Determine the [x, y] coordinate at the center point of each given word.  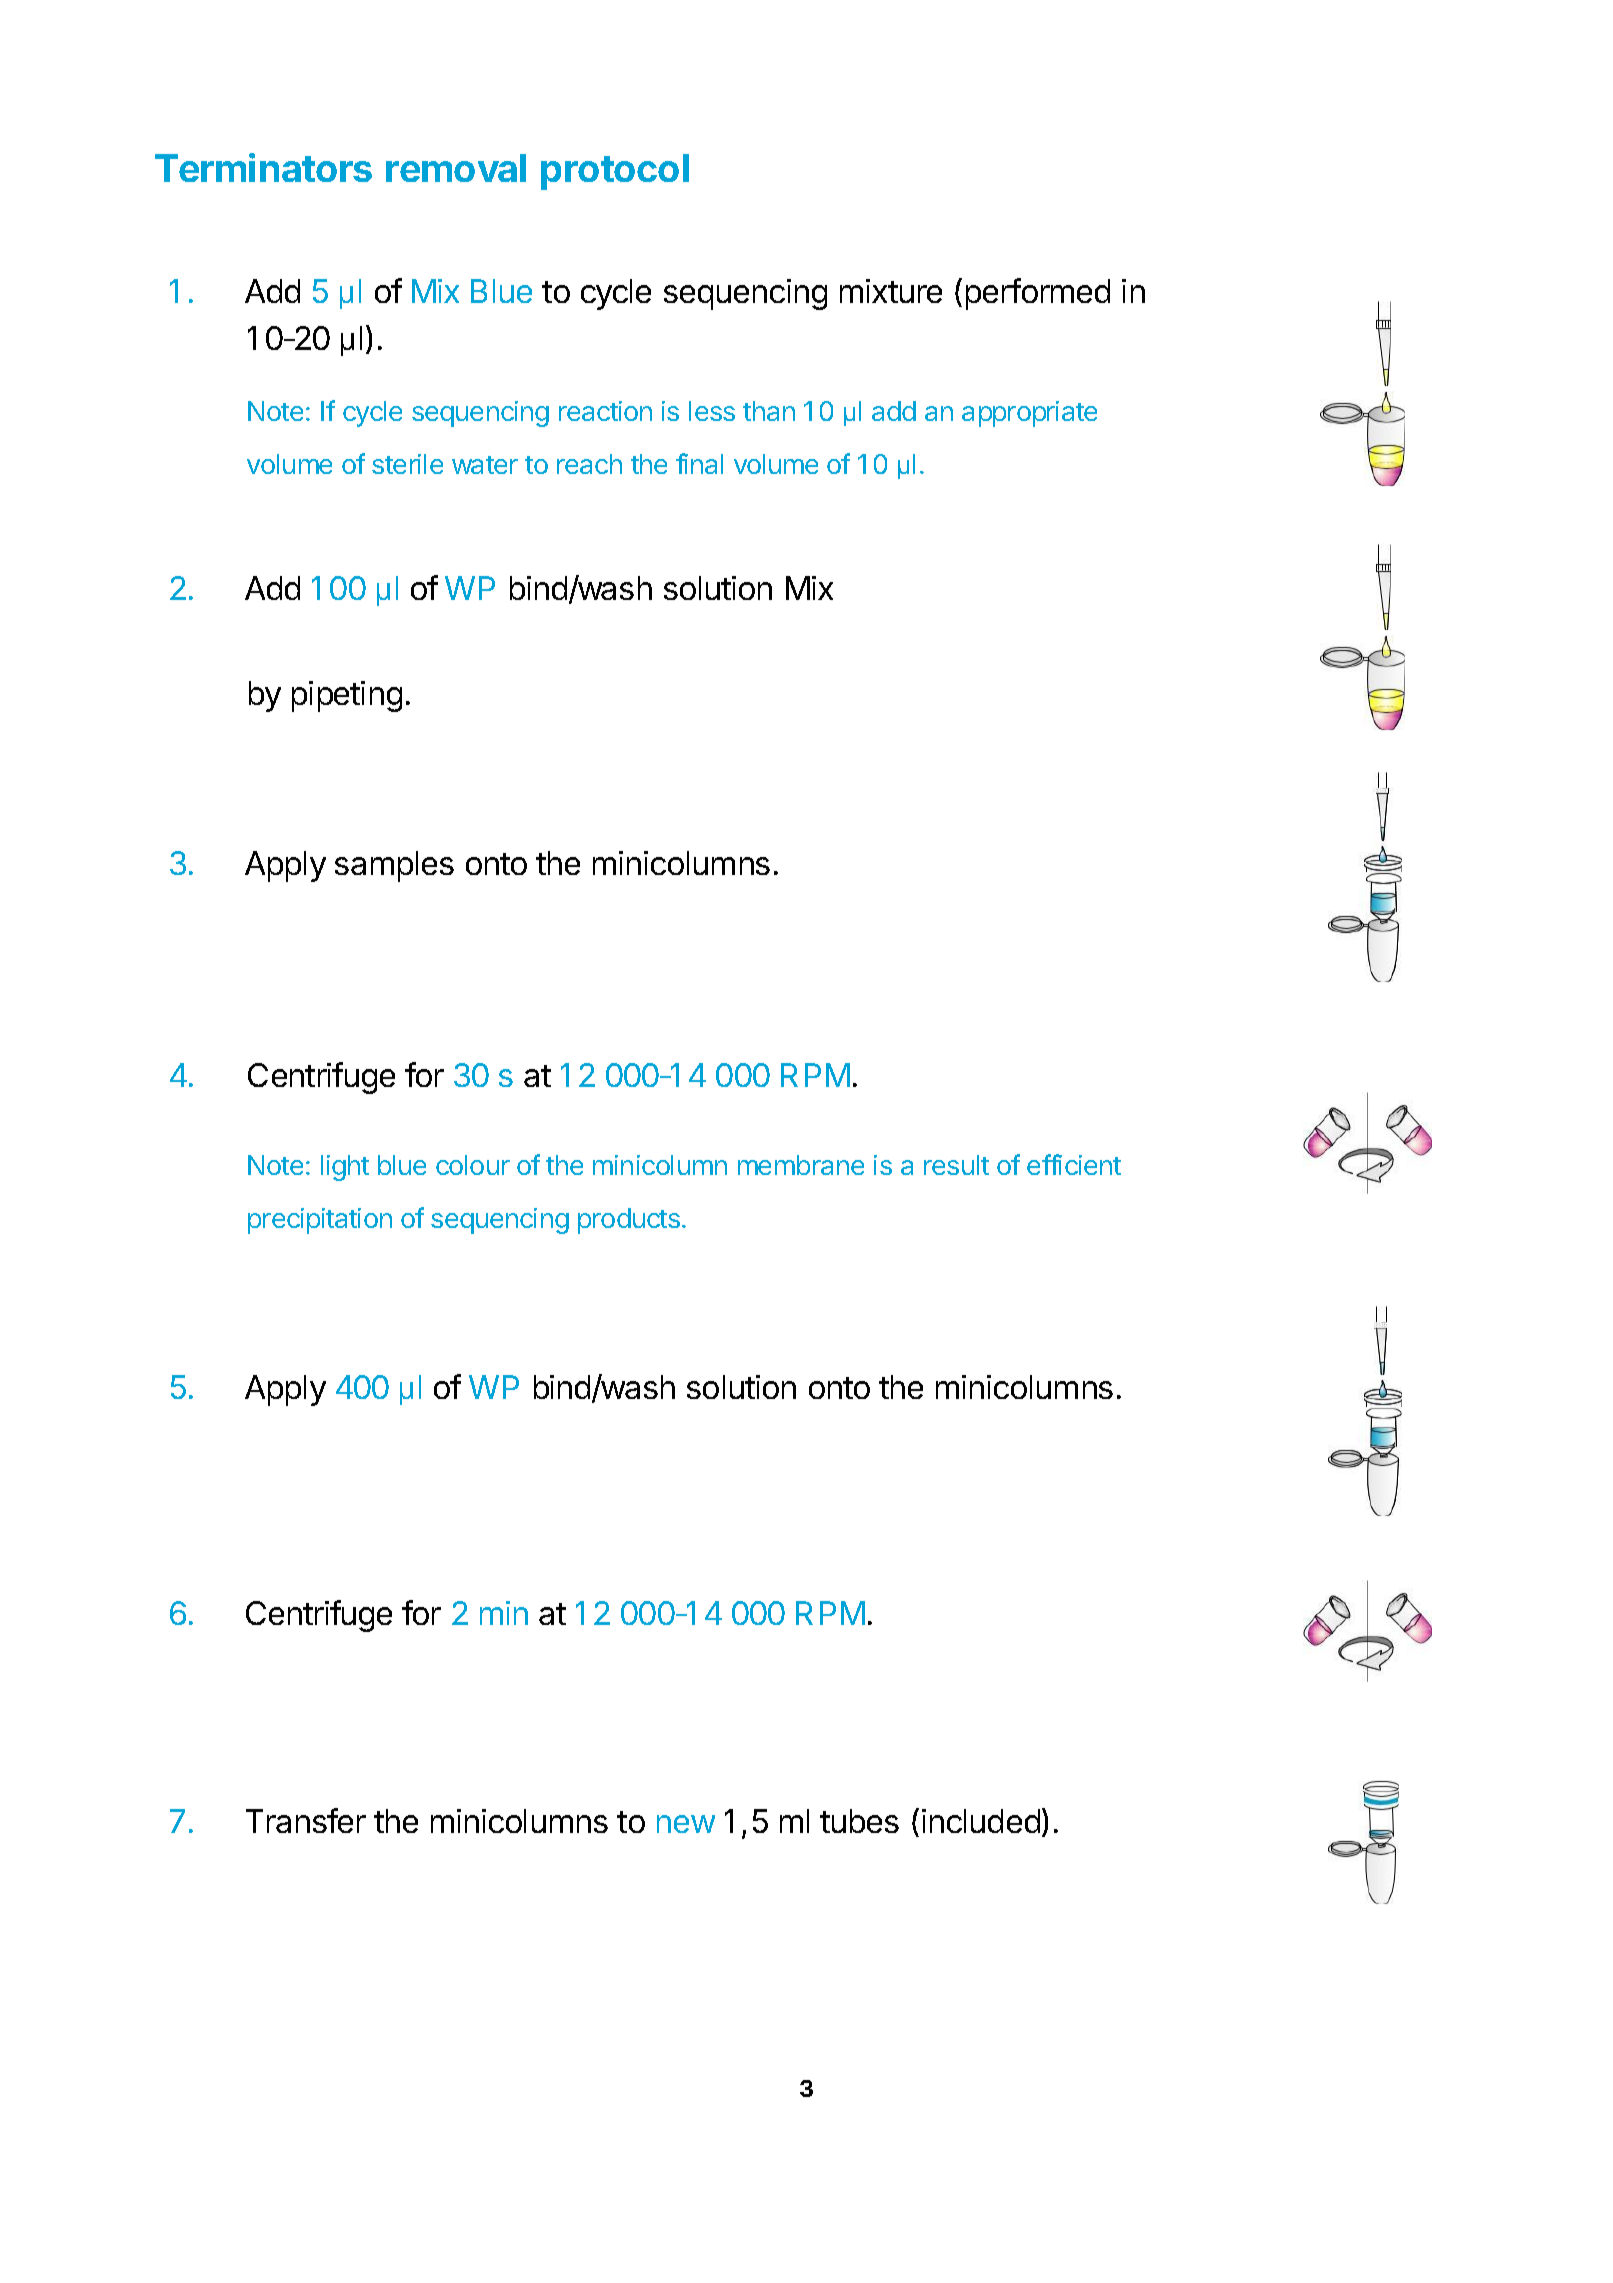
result [956, 1165]
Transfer [306, 1820]
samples [394, 866]
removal [456, 168]
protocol [615, 172]
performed [1038, 294]
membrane [801, 1165]
